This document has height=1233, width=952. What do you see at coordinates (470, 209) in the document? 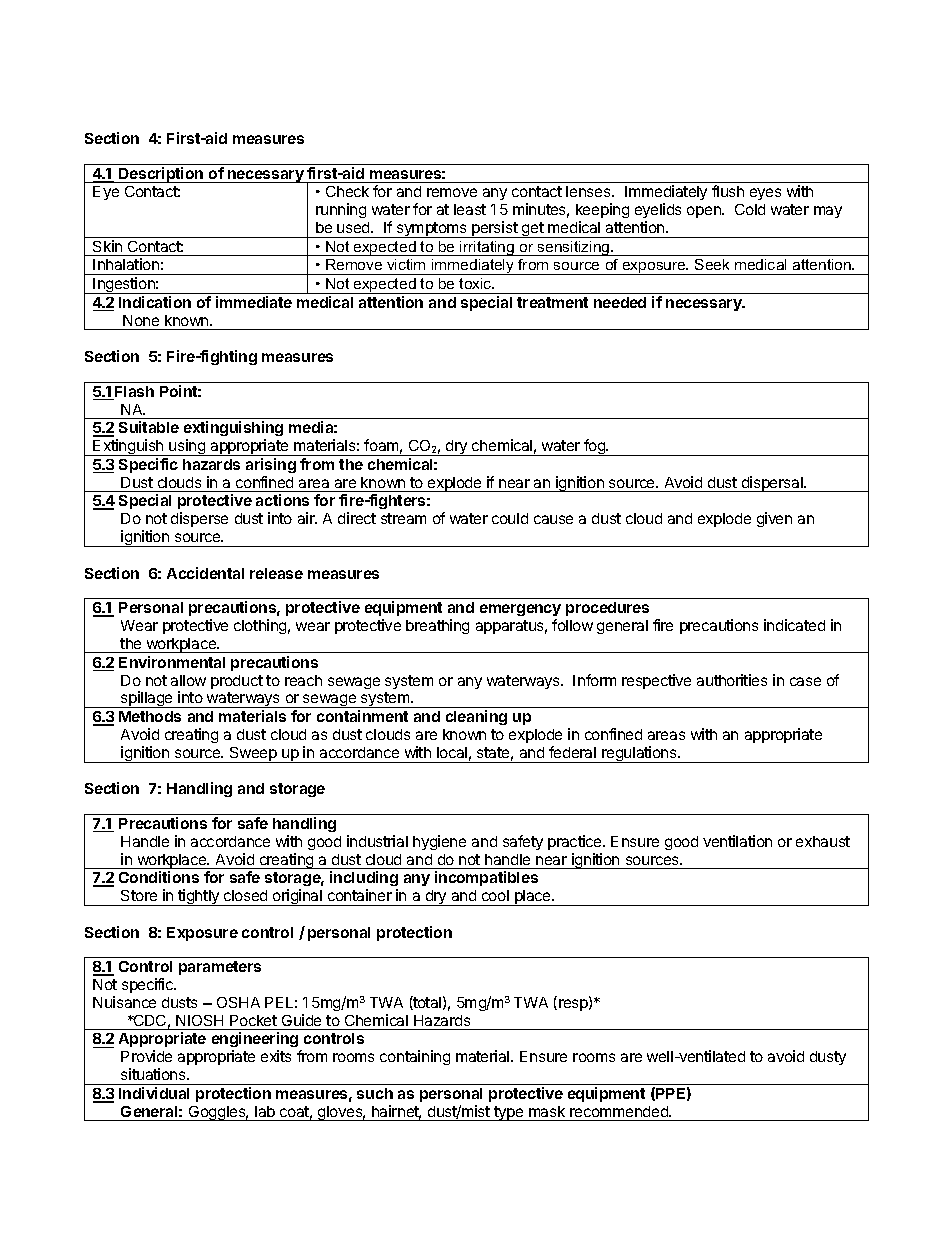
I see `least` at bounding box center [470, 209].
